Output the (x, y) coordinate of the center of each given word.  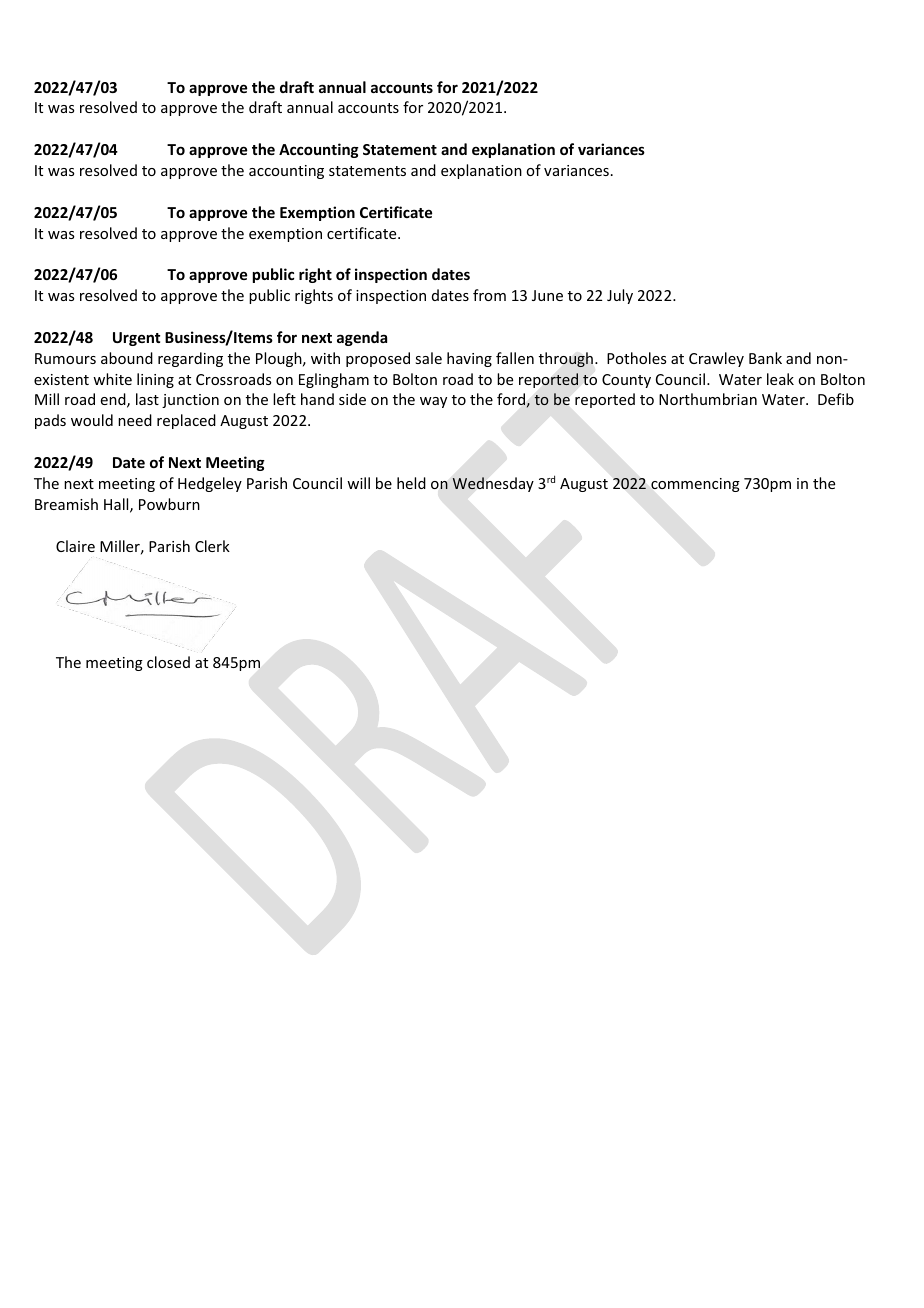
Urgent (136, 339)
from (489, 295)
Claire (75, 546)
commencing (695, 485)
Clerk (212, 546)
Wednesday (493, 484)
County (626, 381)
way (433, 402)
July (620, 296)
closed (168, 662)
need (135, 420)
